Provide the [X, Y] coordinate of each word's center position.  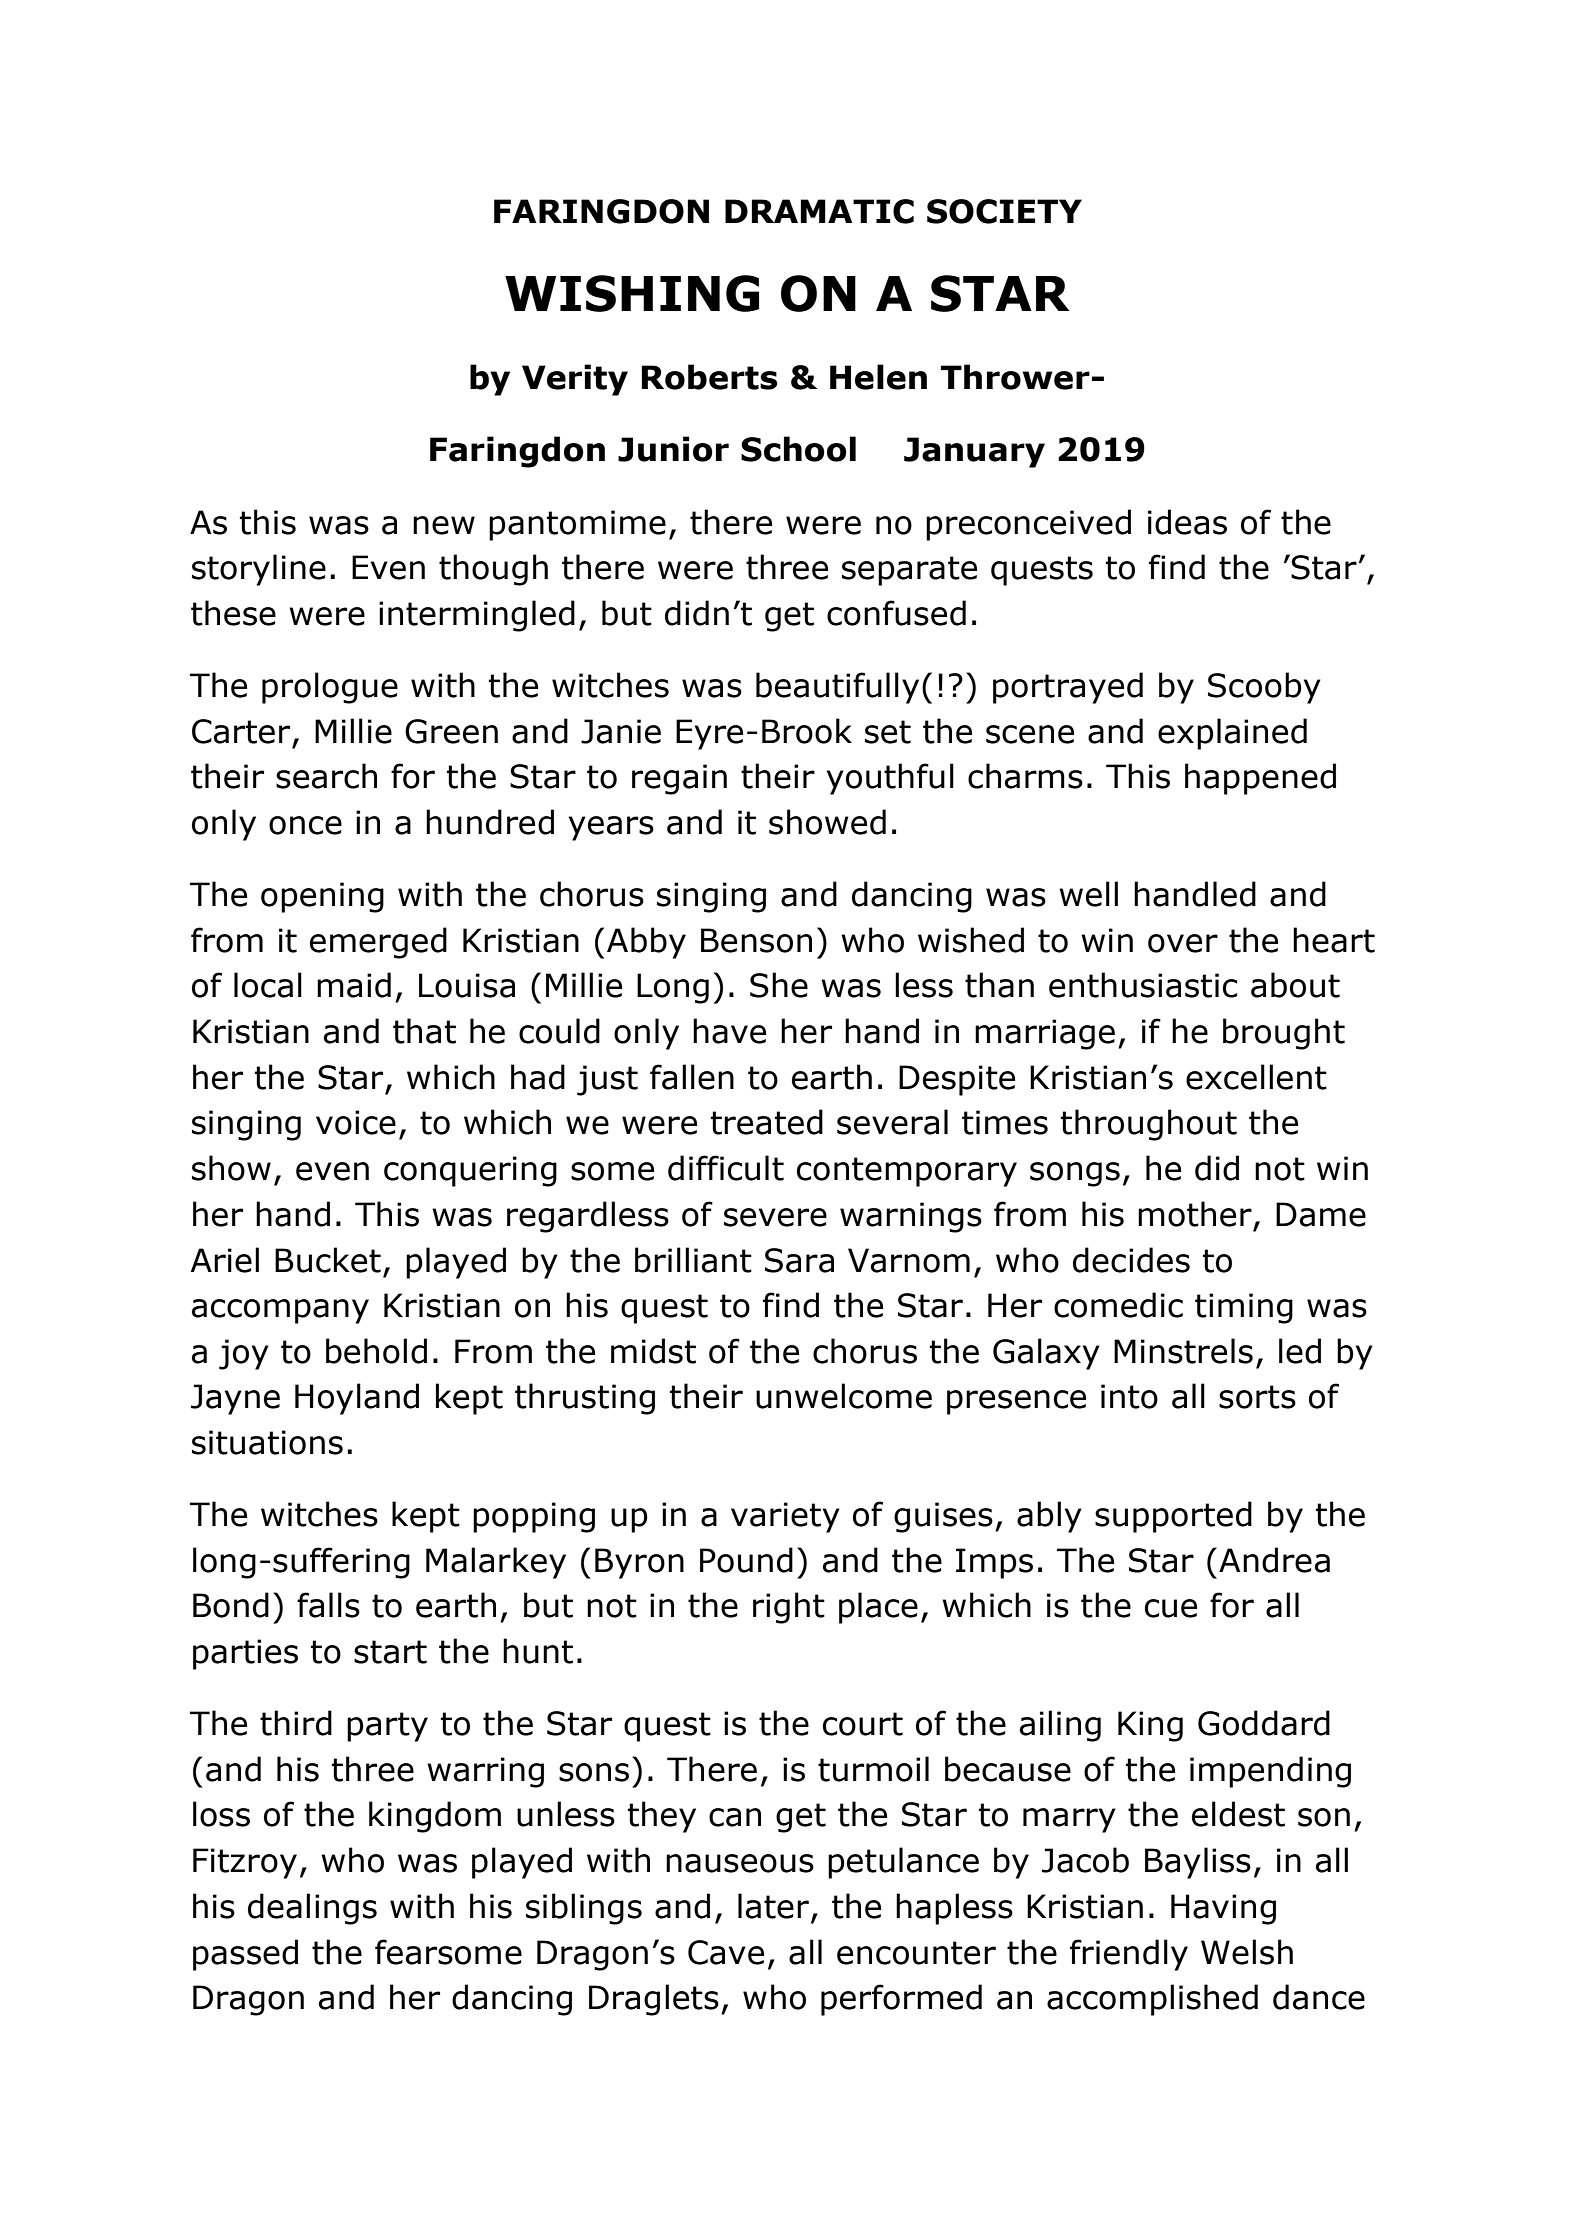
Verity [575, 380]
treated [767, 1122]
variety [785, 1517]
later [773, 1906]
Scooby [1264, 688]
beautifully [837, 688]
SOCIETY [1004, 211]
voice [356, 1122]
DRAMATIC [819, 211]
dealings [312, 1909]
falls [328, 1605]
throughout [1149, 1125]
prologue [330, 688]
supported [1173, 1517]
